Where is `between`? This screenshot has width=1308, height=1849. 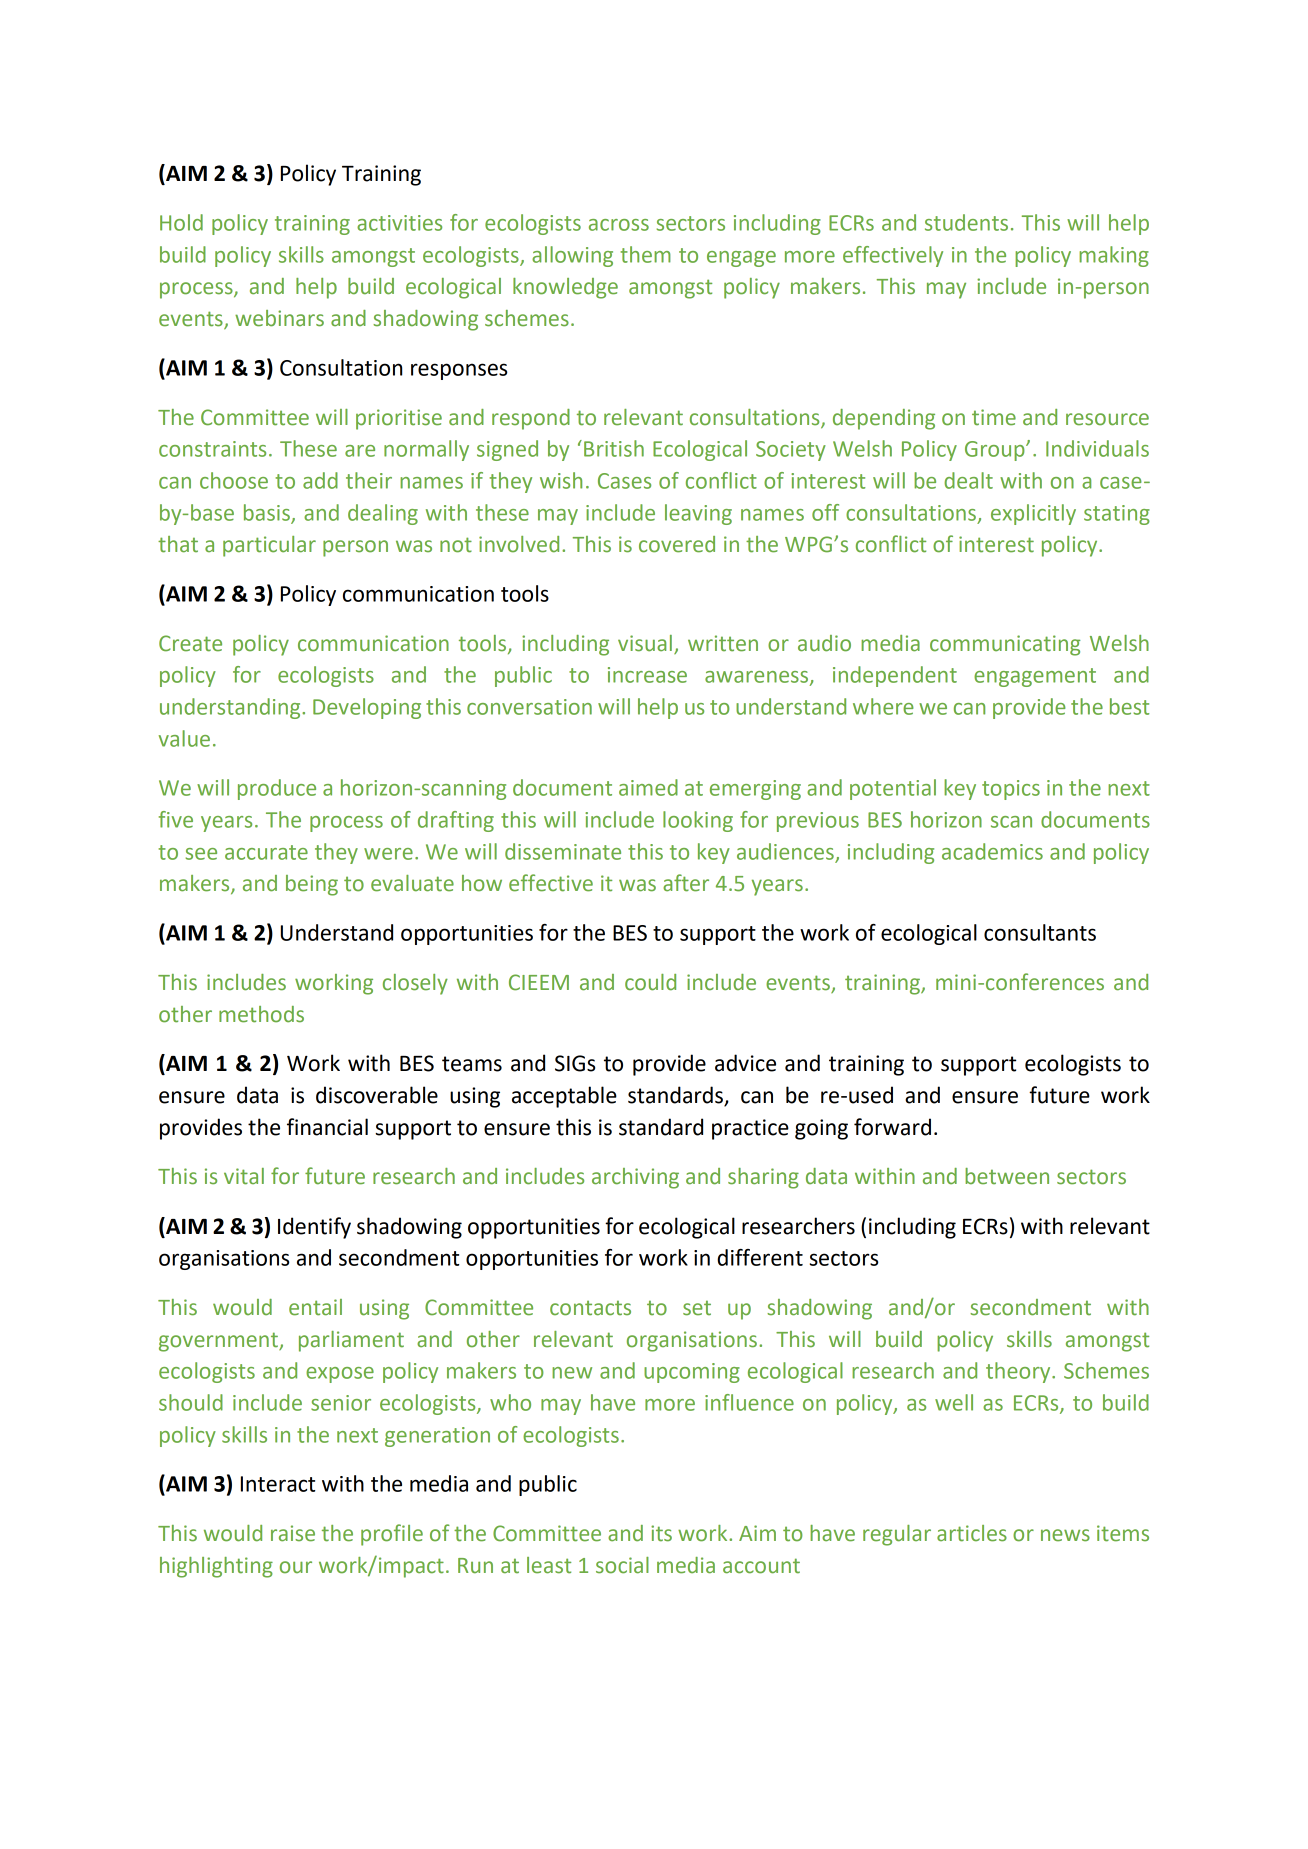
between is located at coordinates (1007, 1176).
